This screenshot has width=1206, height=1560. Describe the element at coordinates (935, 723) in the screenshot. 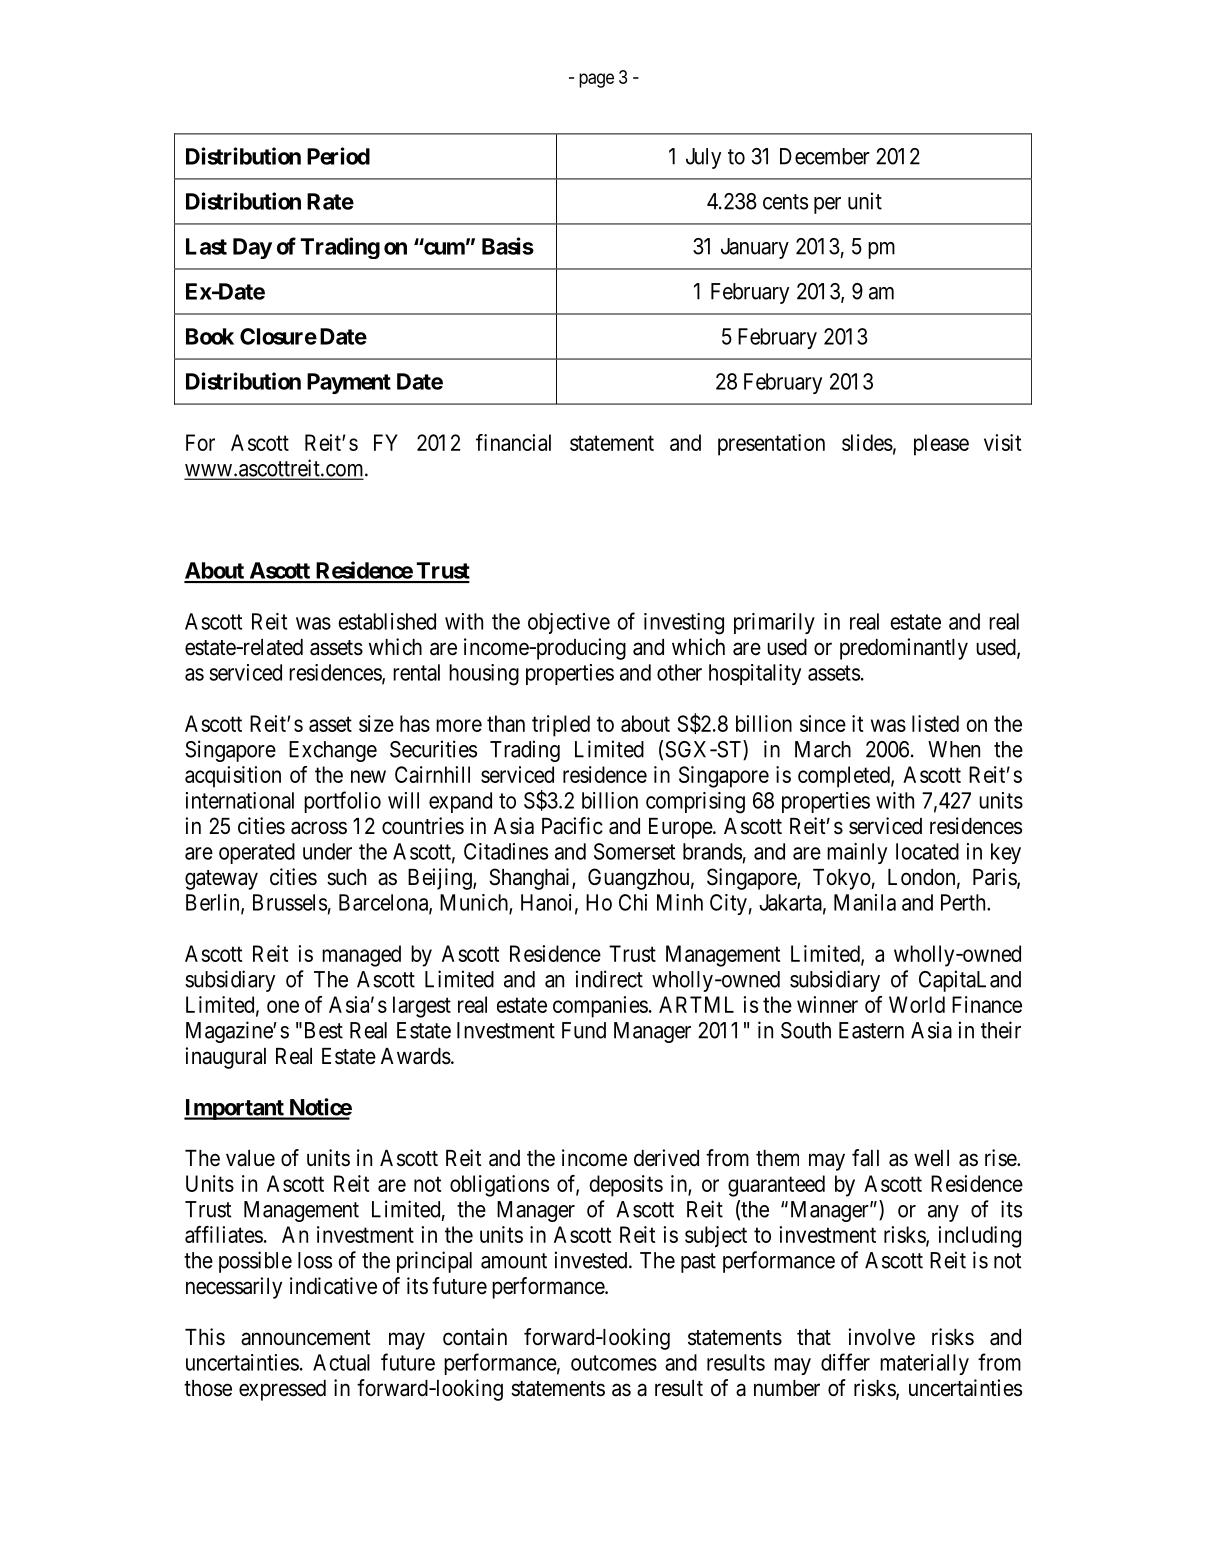

I see `listed` at that location.
